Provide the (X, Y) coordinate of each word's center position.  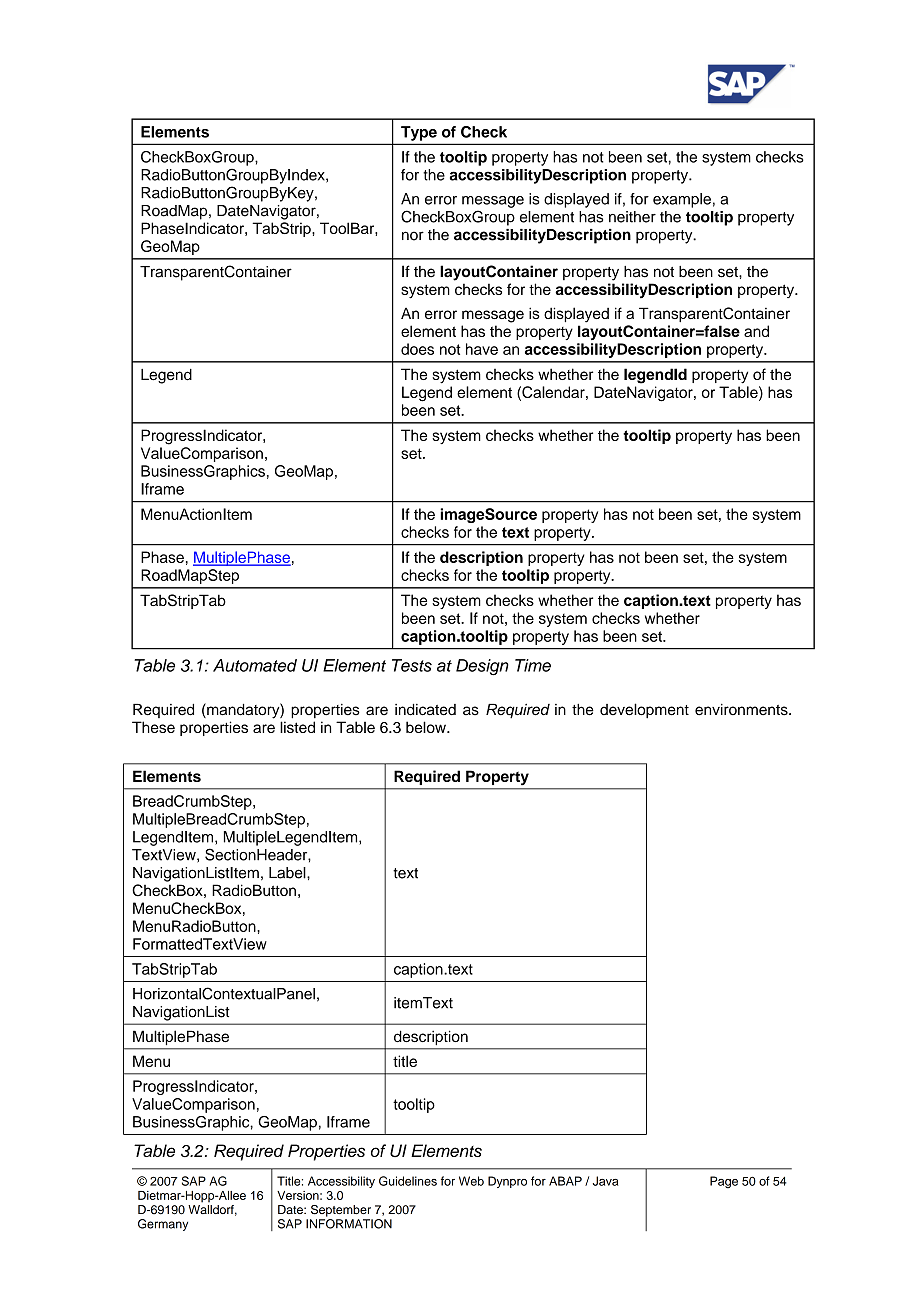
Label (288, 873)
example (682, 200)
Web (471, 1181)
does (417, 349)
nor (413, 236)
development (644, 711)
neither (632, 217)
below (427, 727)
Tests (412, 665)
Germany (163, 1225)
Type (419, 133)
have (482, 349)
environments (742, 710)
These (153, 727)
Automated (255, 665)
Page (724, 1182)
